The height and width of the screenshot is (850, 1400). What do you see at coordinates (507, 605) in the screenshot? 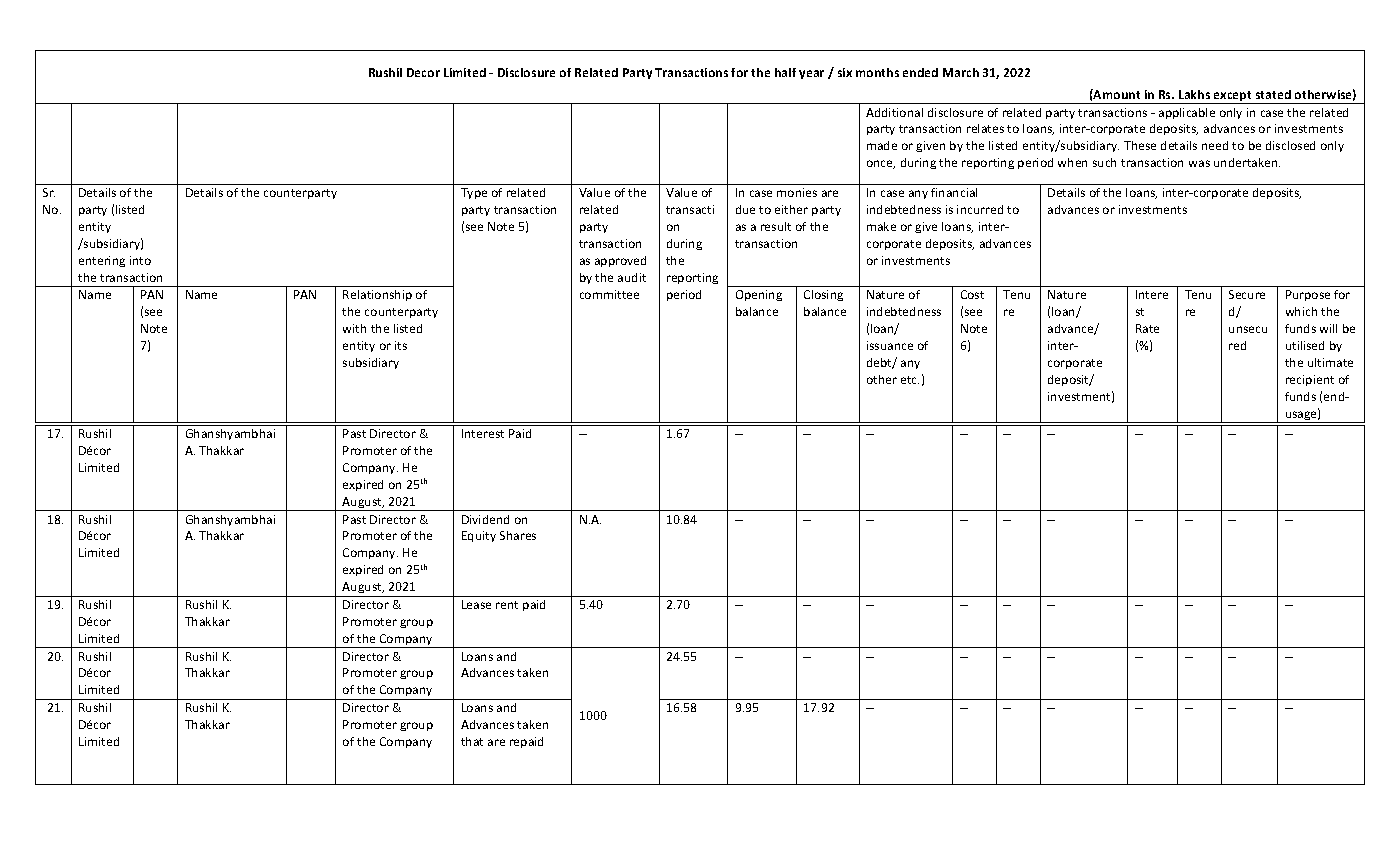
I see `rent` at bounding box center [507, 605].
